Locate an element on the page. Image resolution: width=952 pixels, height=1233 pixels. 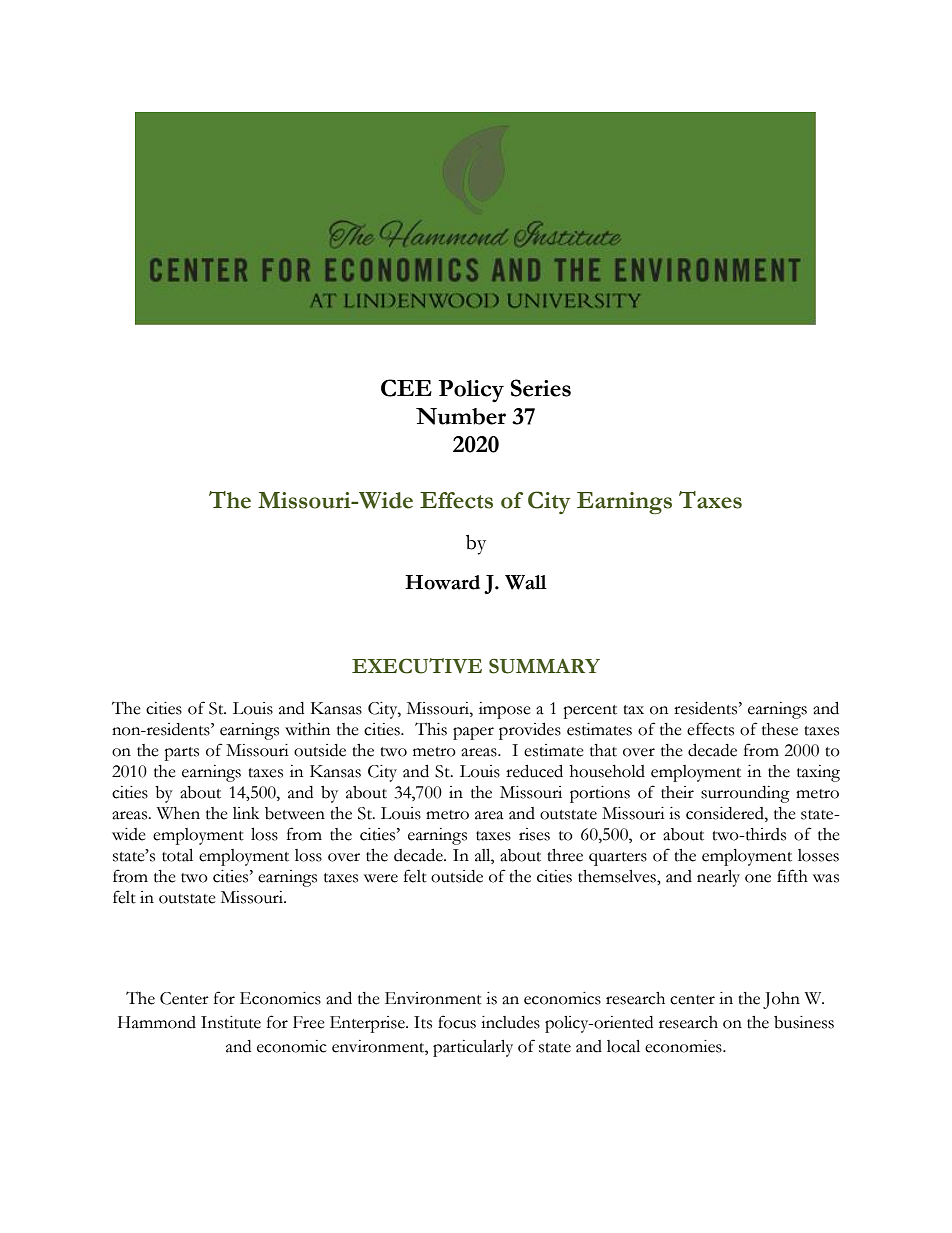
Institute is located at coordinates (231, 1022).
